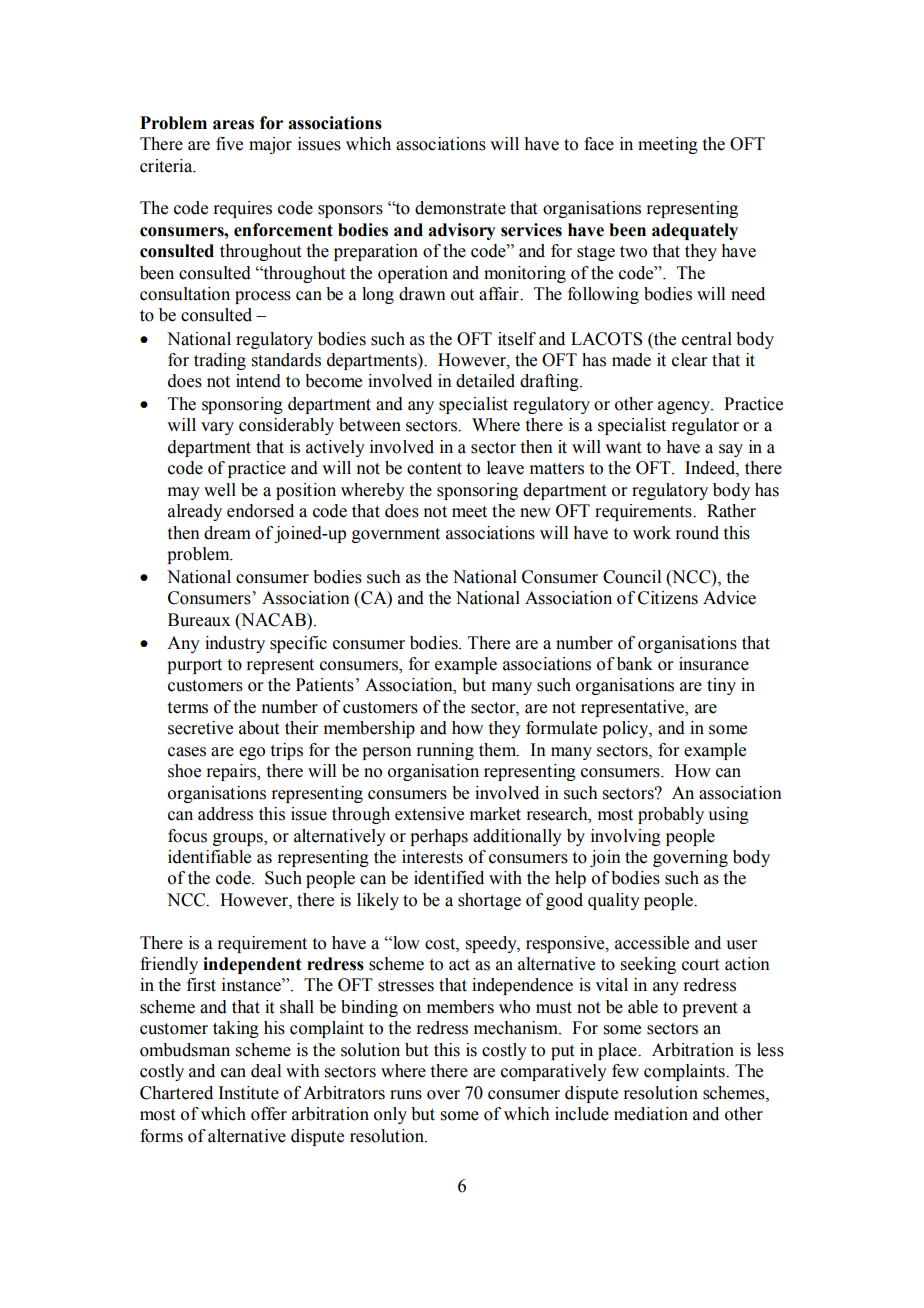 The width and height of the document is (924, 1308). Describe the element at coordinates (445, 751) in the document. I see `running` at that location.
